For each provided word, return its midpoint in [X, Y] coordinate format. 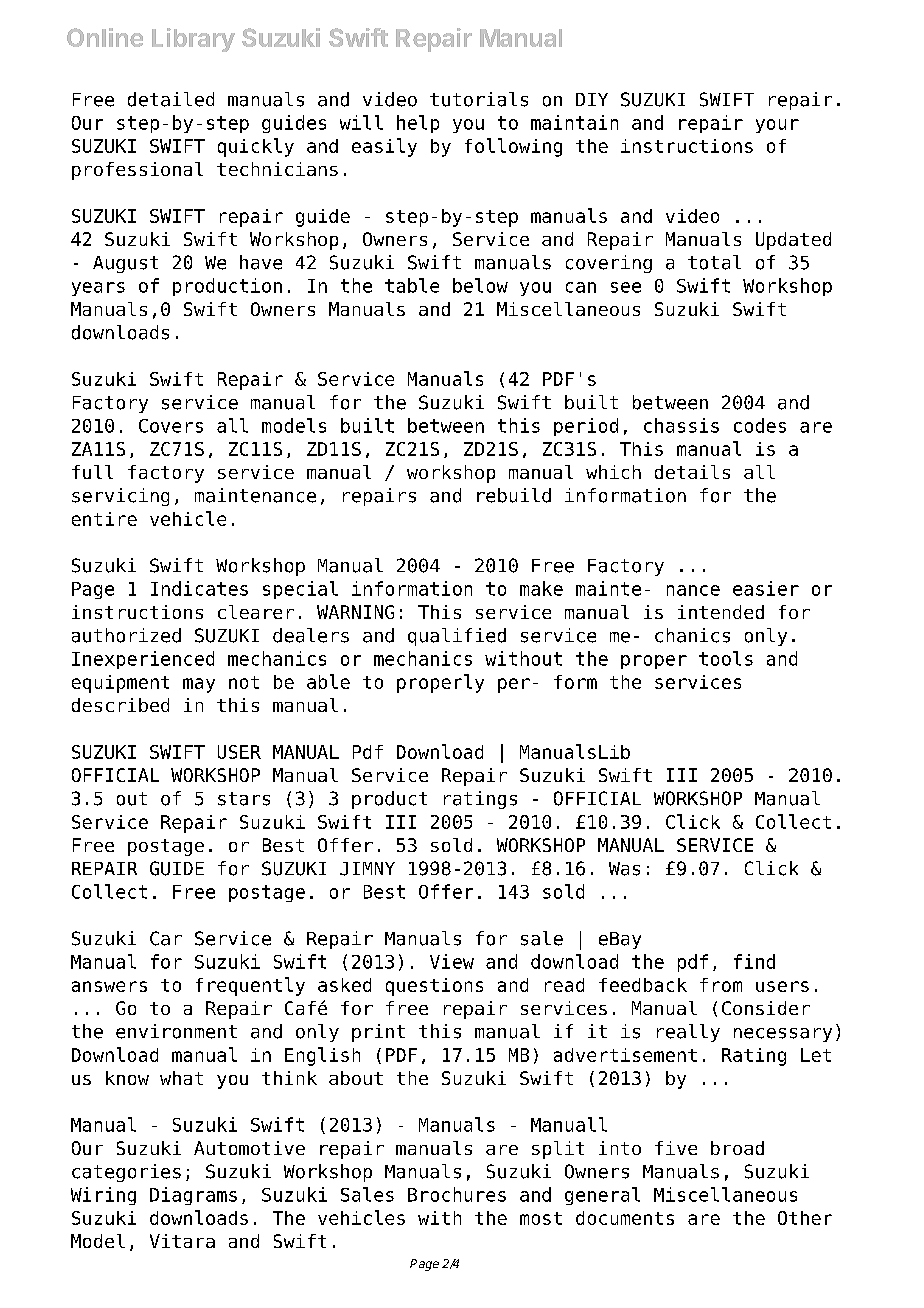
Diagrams [193, 1196]
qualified [457, 637]
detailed [171, 99]
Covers [171, 426]
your [777, 126]
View [452, 961]
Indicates [199, 588]
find [754, 961]
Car [166, 938]
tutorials [479, 99]
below [480, 285]
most [541, 1218]
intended [721, 612]
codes [760, 425]
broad [737, 1148]
